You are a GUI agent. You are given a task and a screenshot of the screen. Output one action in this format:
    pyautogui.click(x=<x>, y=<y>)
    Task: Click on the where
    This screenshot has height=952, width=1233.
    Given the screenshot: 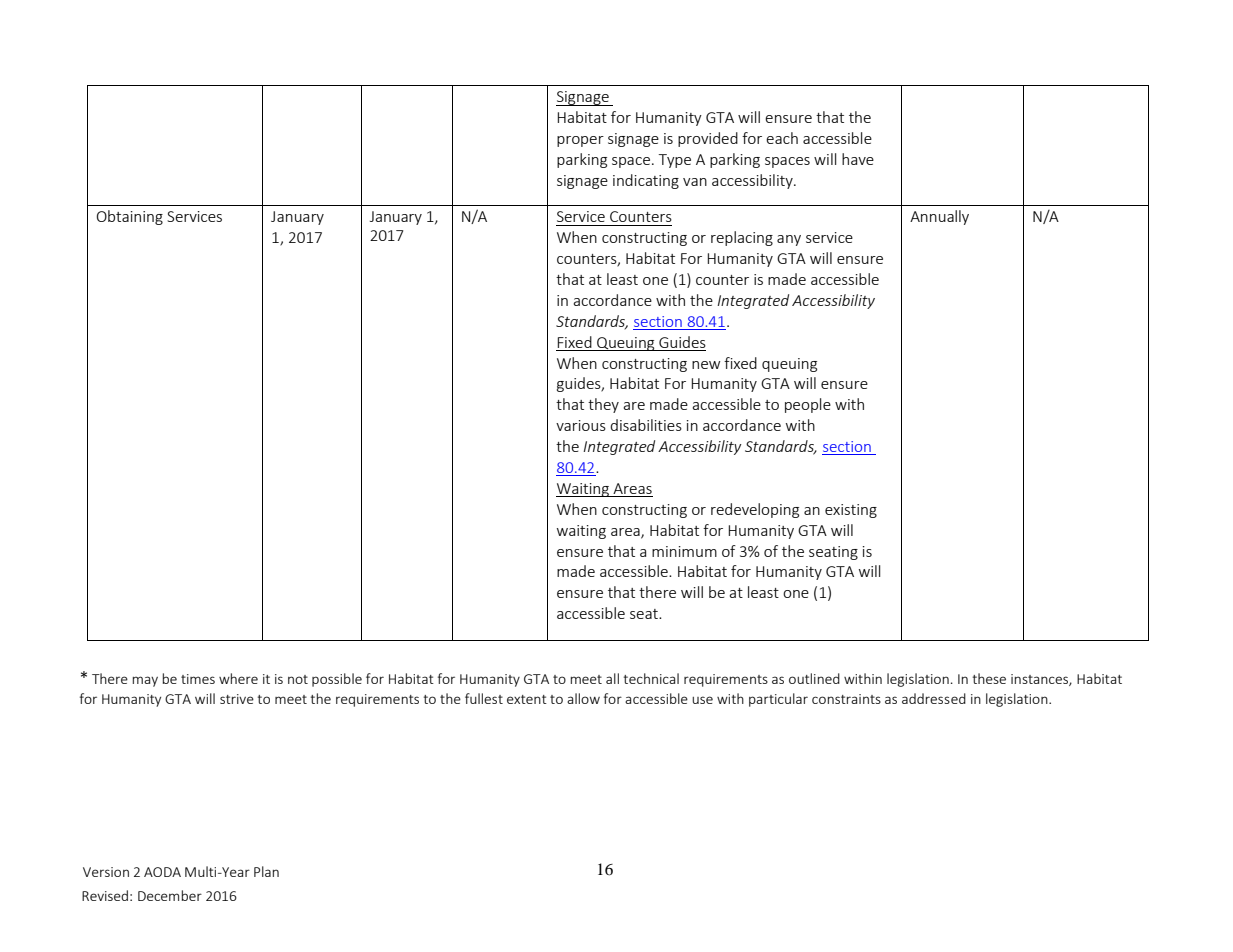 What is the action you would take?
    pyautogui.click(x=238, y=678)
